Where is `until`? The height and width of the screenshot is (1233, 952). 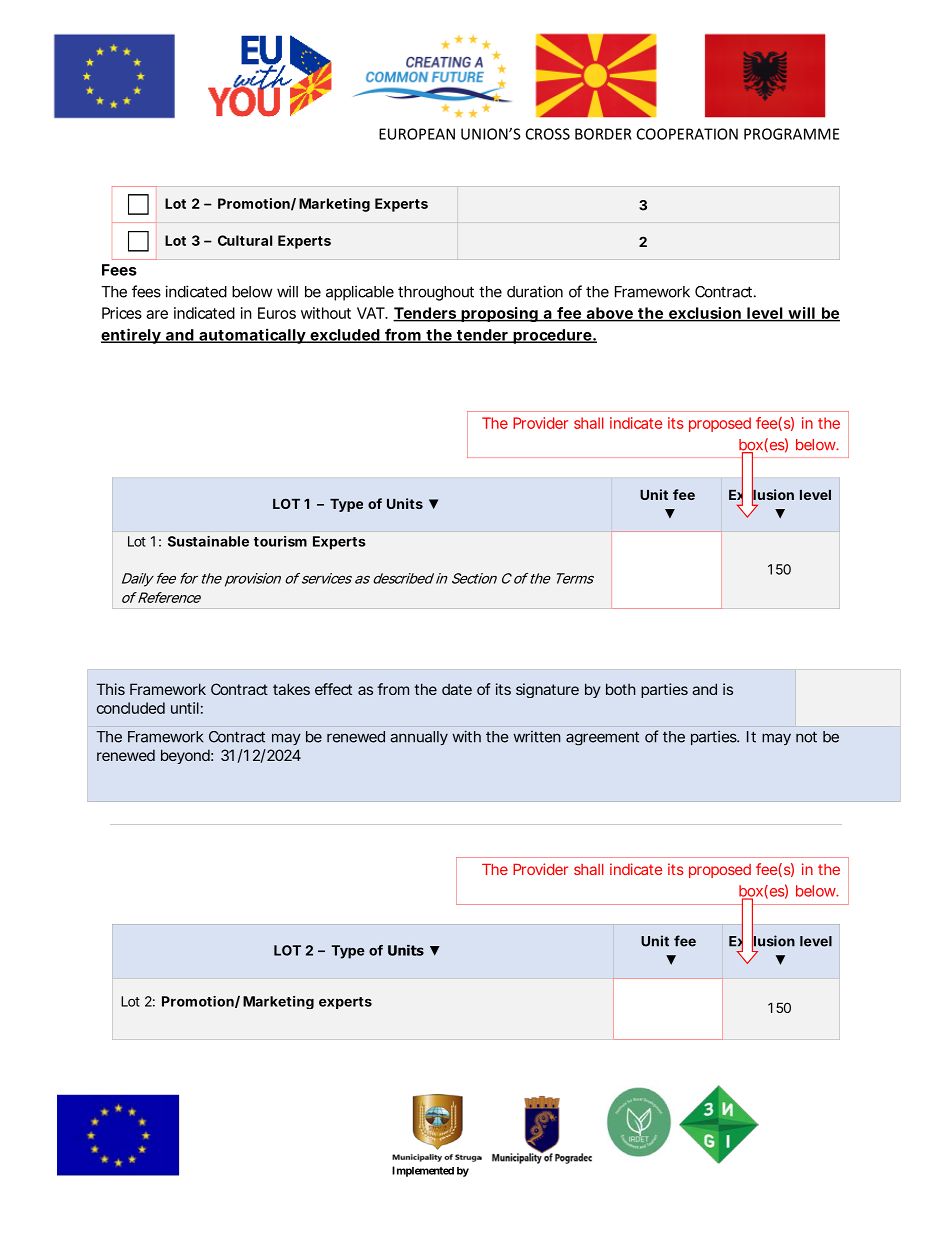
until is located at coordinates (185, 708).
